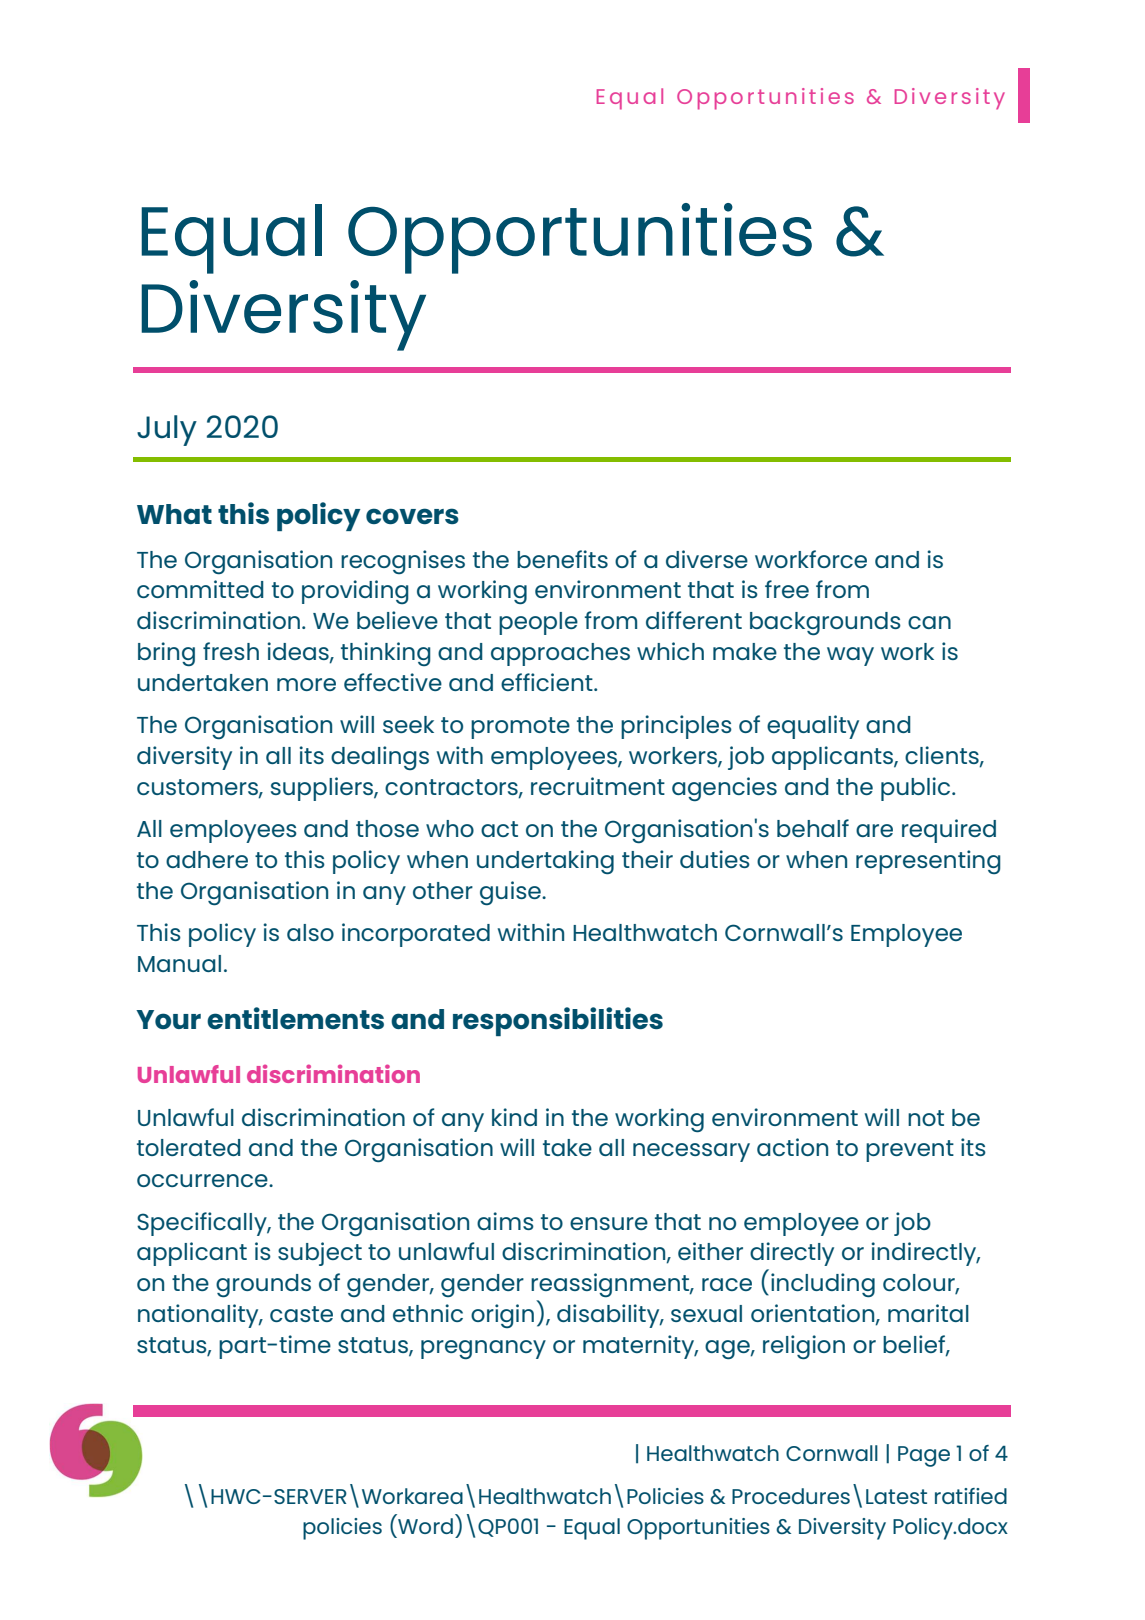 This screenshot has height=1620, width=1145. Describe the element at coordinates (167, 430) in the screenshot. I see `July` at that location.
